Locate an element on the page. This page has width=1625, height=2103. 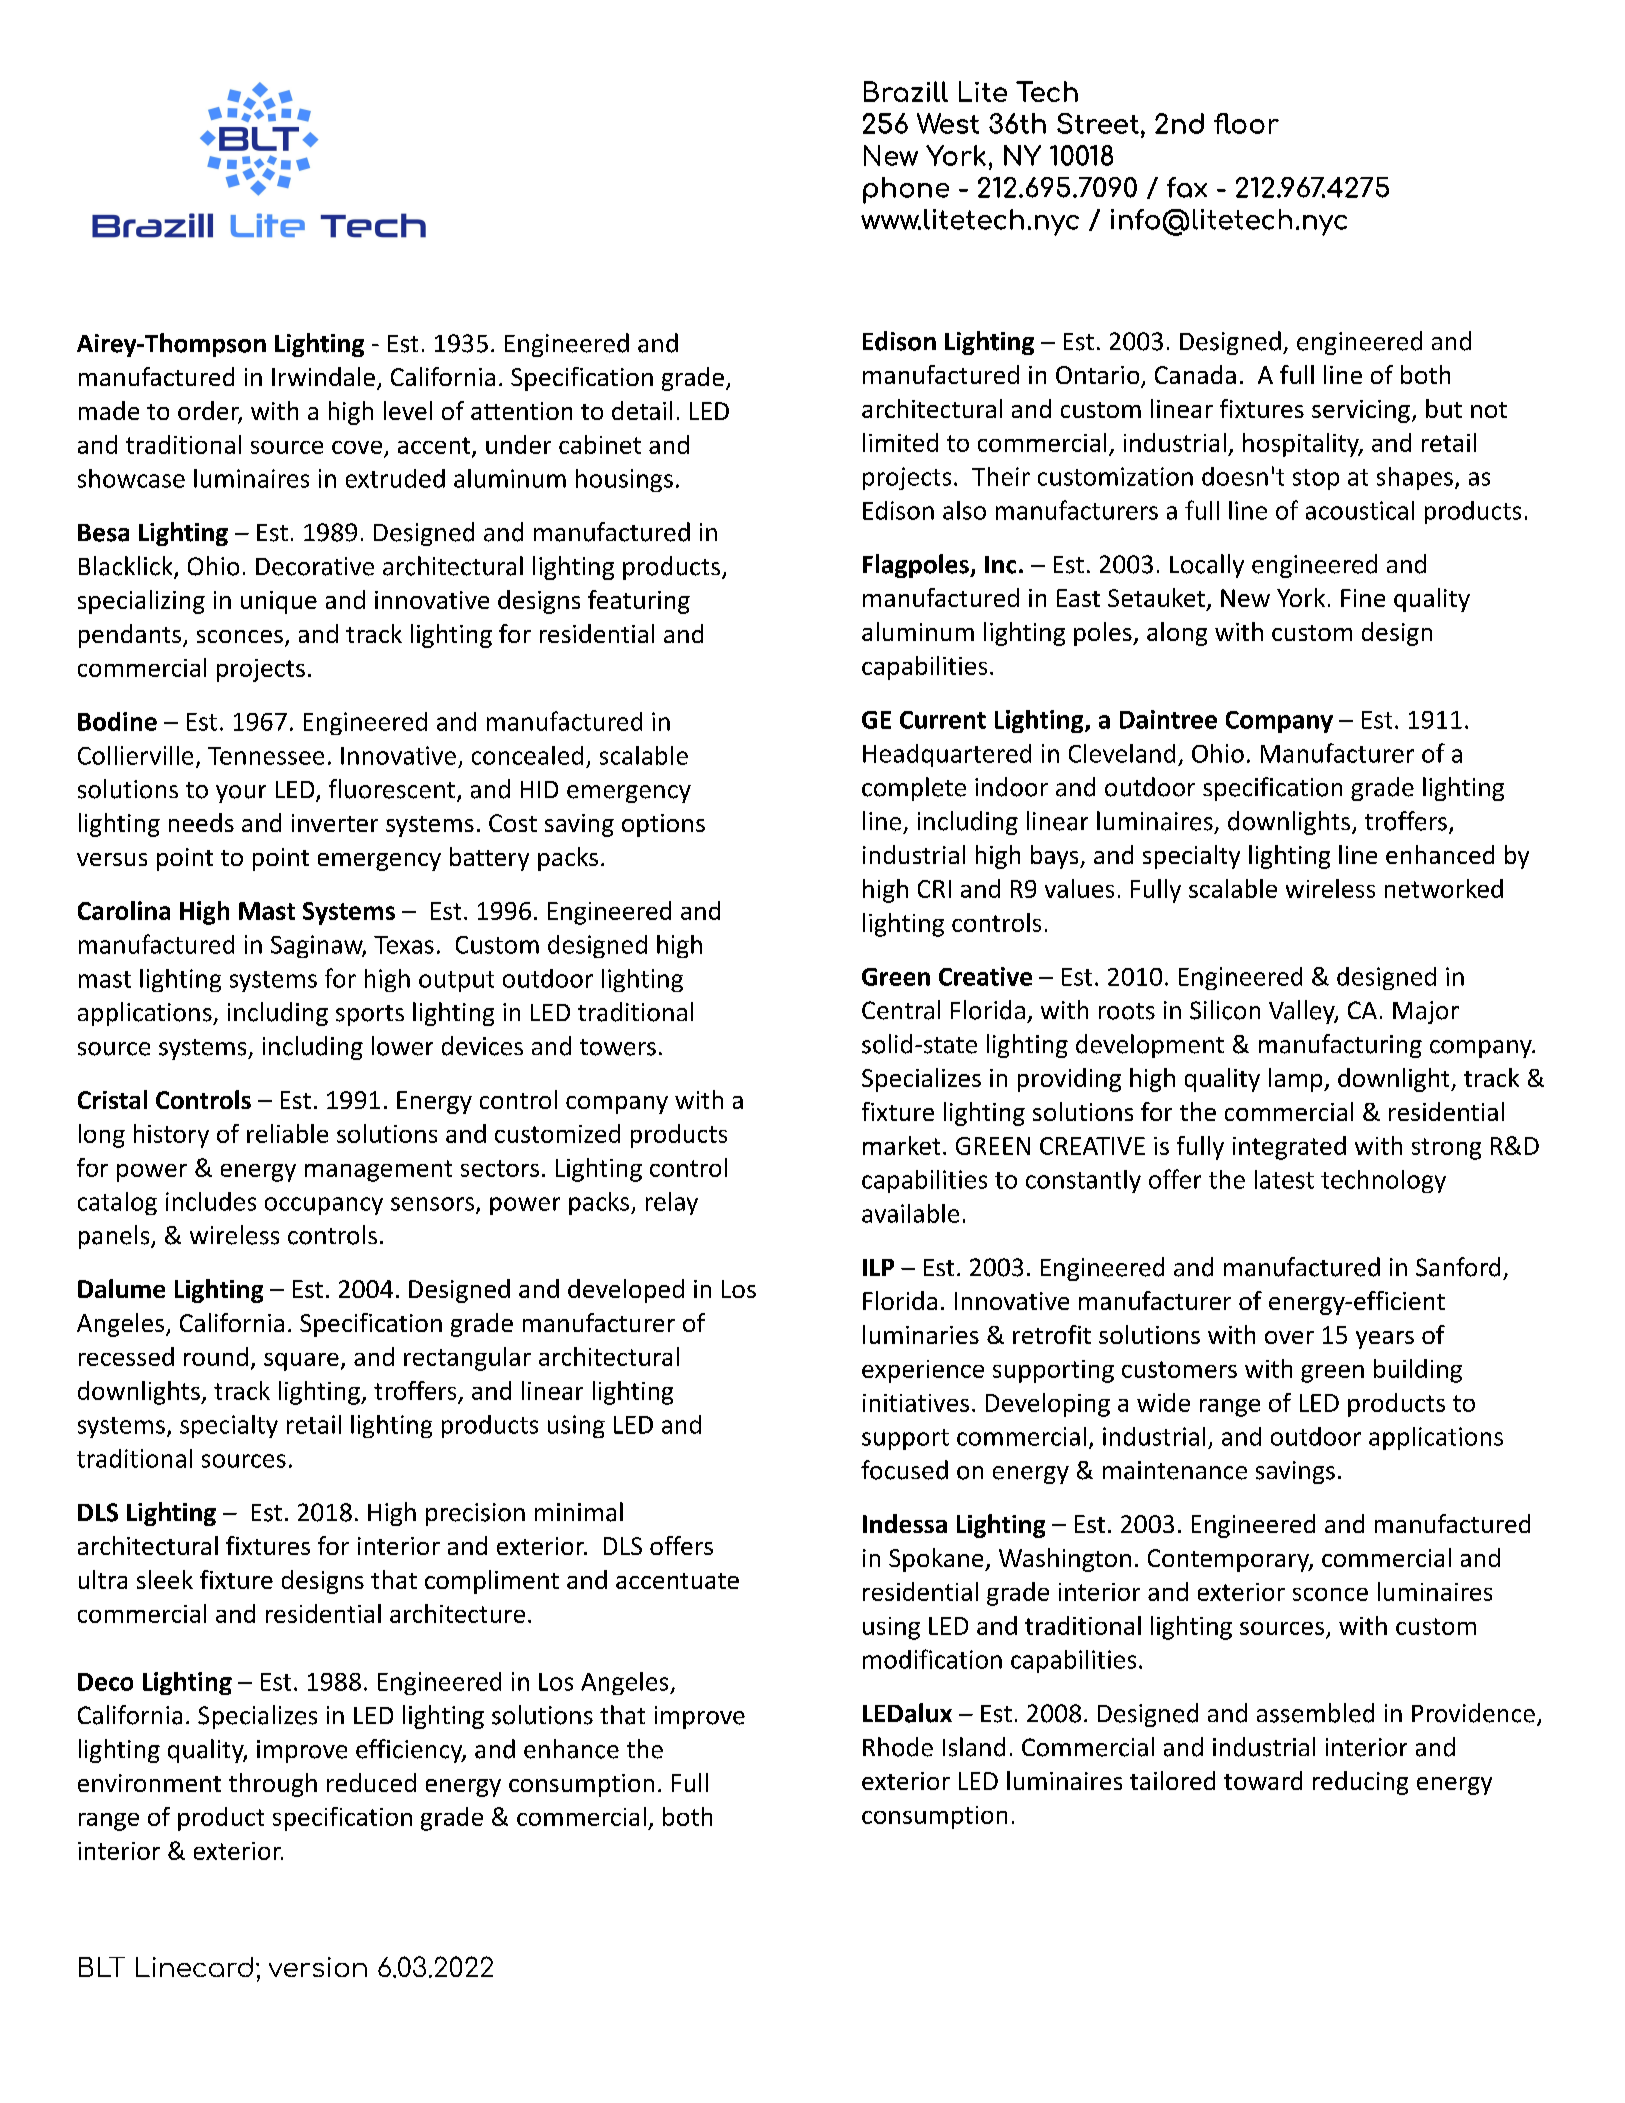
floor is located at coordinates (1246, 123).
